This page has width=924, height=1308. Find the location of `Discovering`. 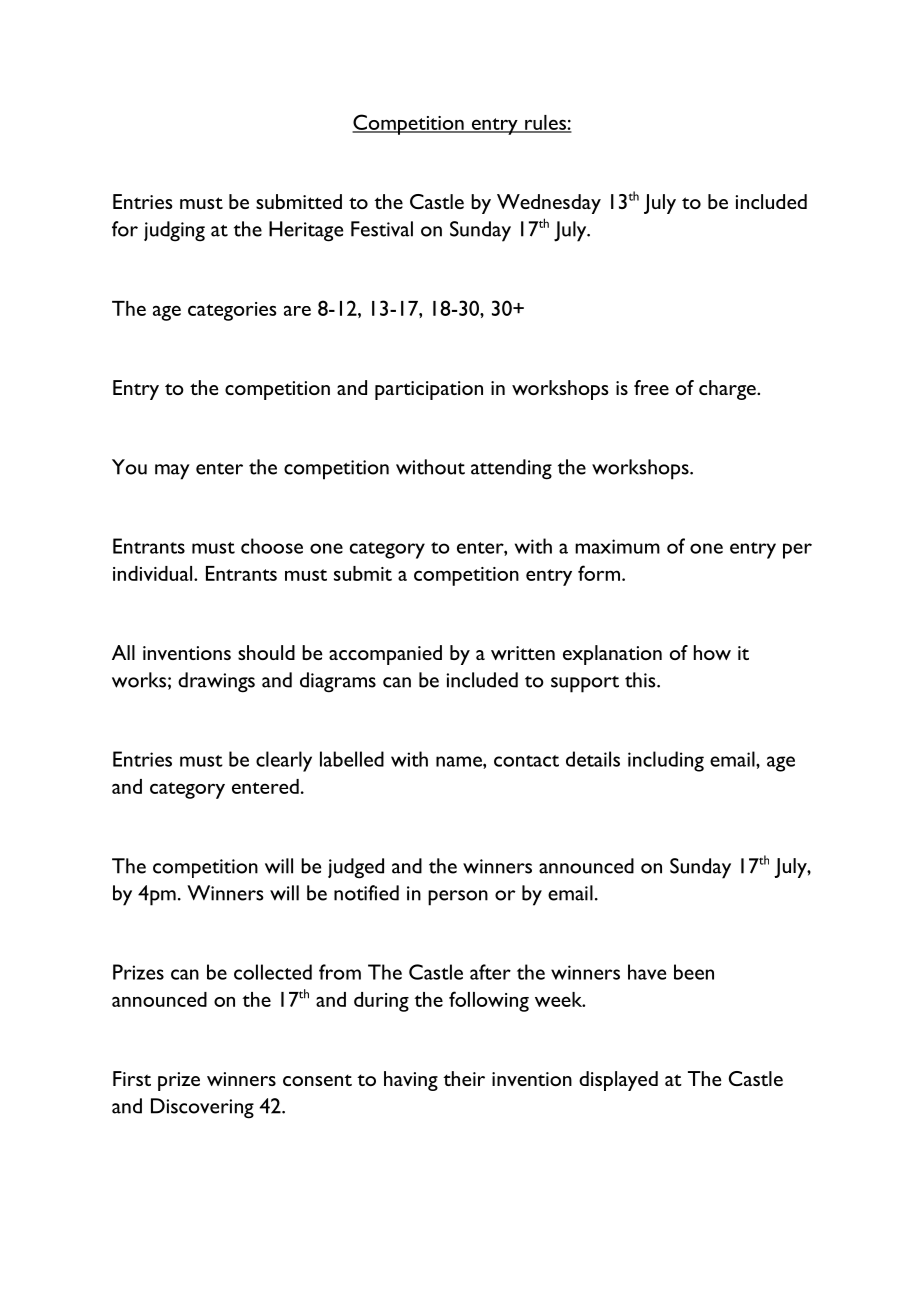

Discovering is located at coordinates (202, 1108).
